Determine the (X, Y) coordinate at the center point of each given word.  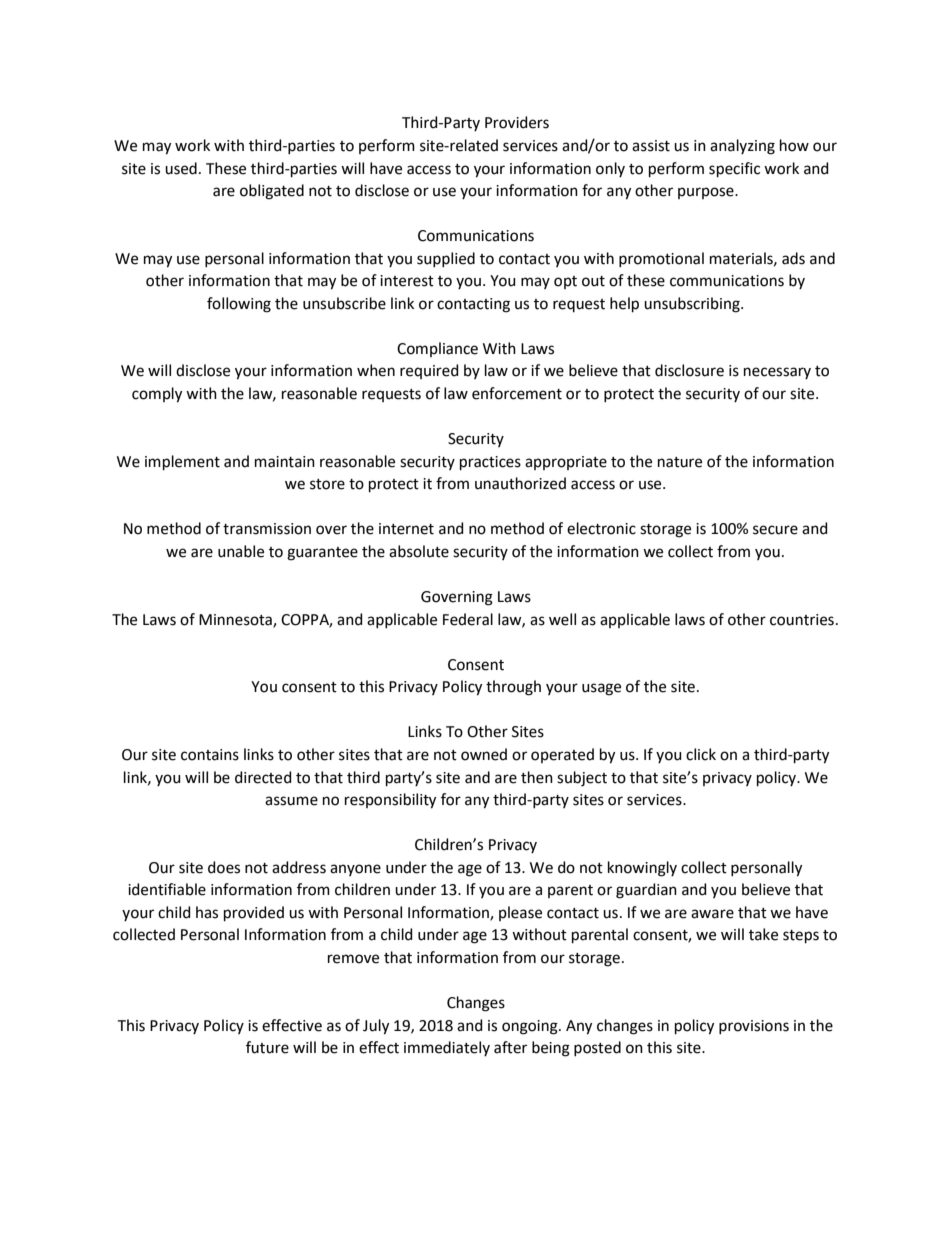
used (181, 168)
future (267, 1047)
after (510, 1047)
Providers (517, 122)
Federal (468, 619)
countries (802, 620)
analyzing (742, 147)
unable (241, 551)
